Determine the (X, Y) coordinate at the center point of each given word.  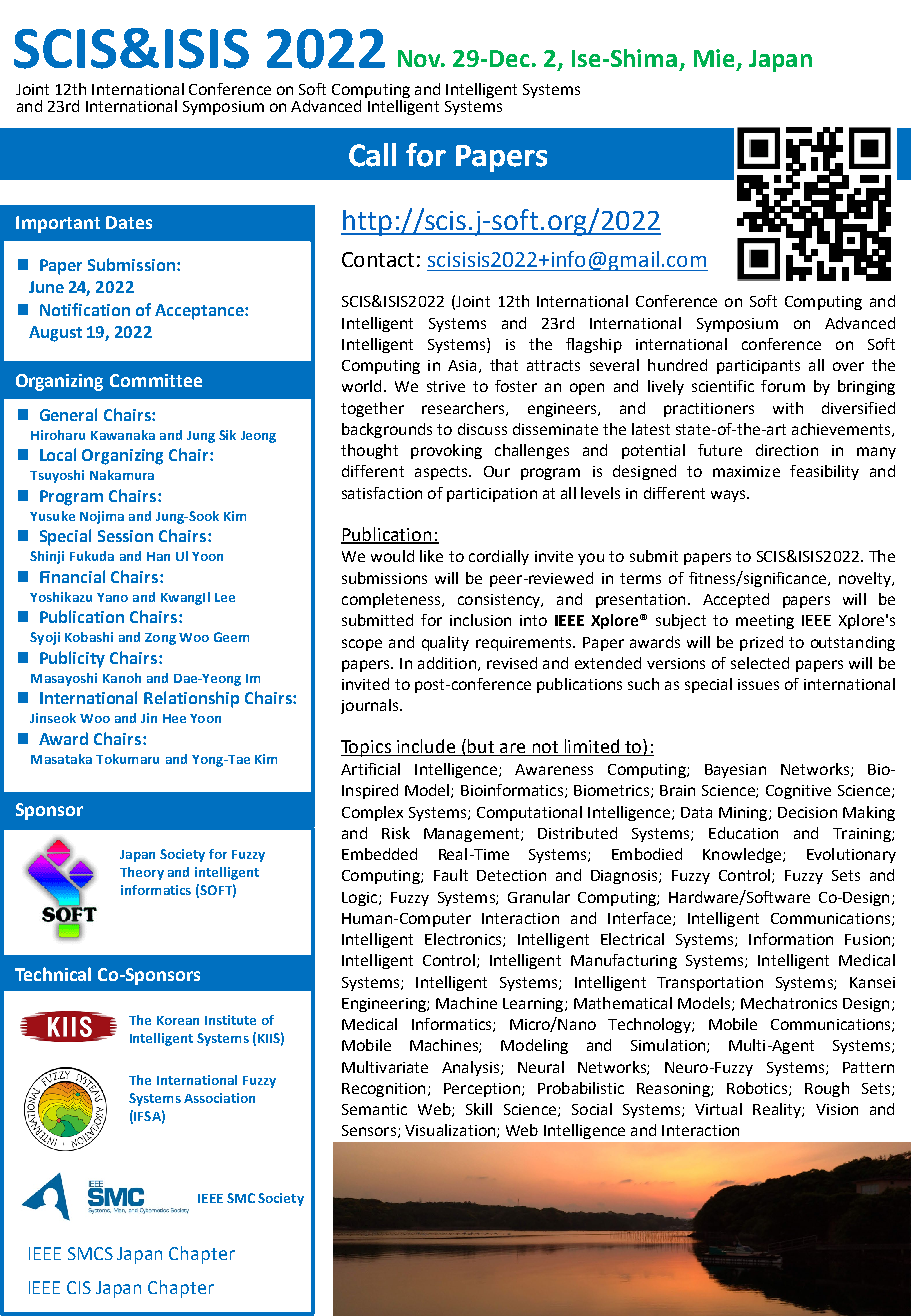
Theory (142, 873)
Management (473, 835)
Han (158, 556)
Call (372, 155)
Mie (714, 58)
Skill (479, 1109)
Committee (156, 380)
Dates (129, 222)
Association (219, 1098)
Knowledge (743, 855)
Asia (462, 365)
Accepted (736, 600)
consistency (500, 601)
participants (758, 367)
